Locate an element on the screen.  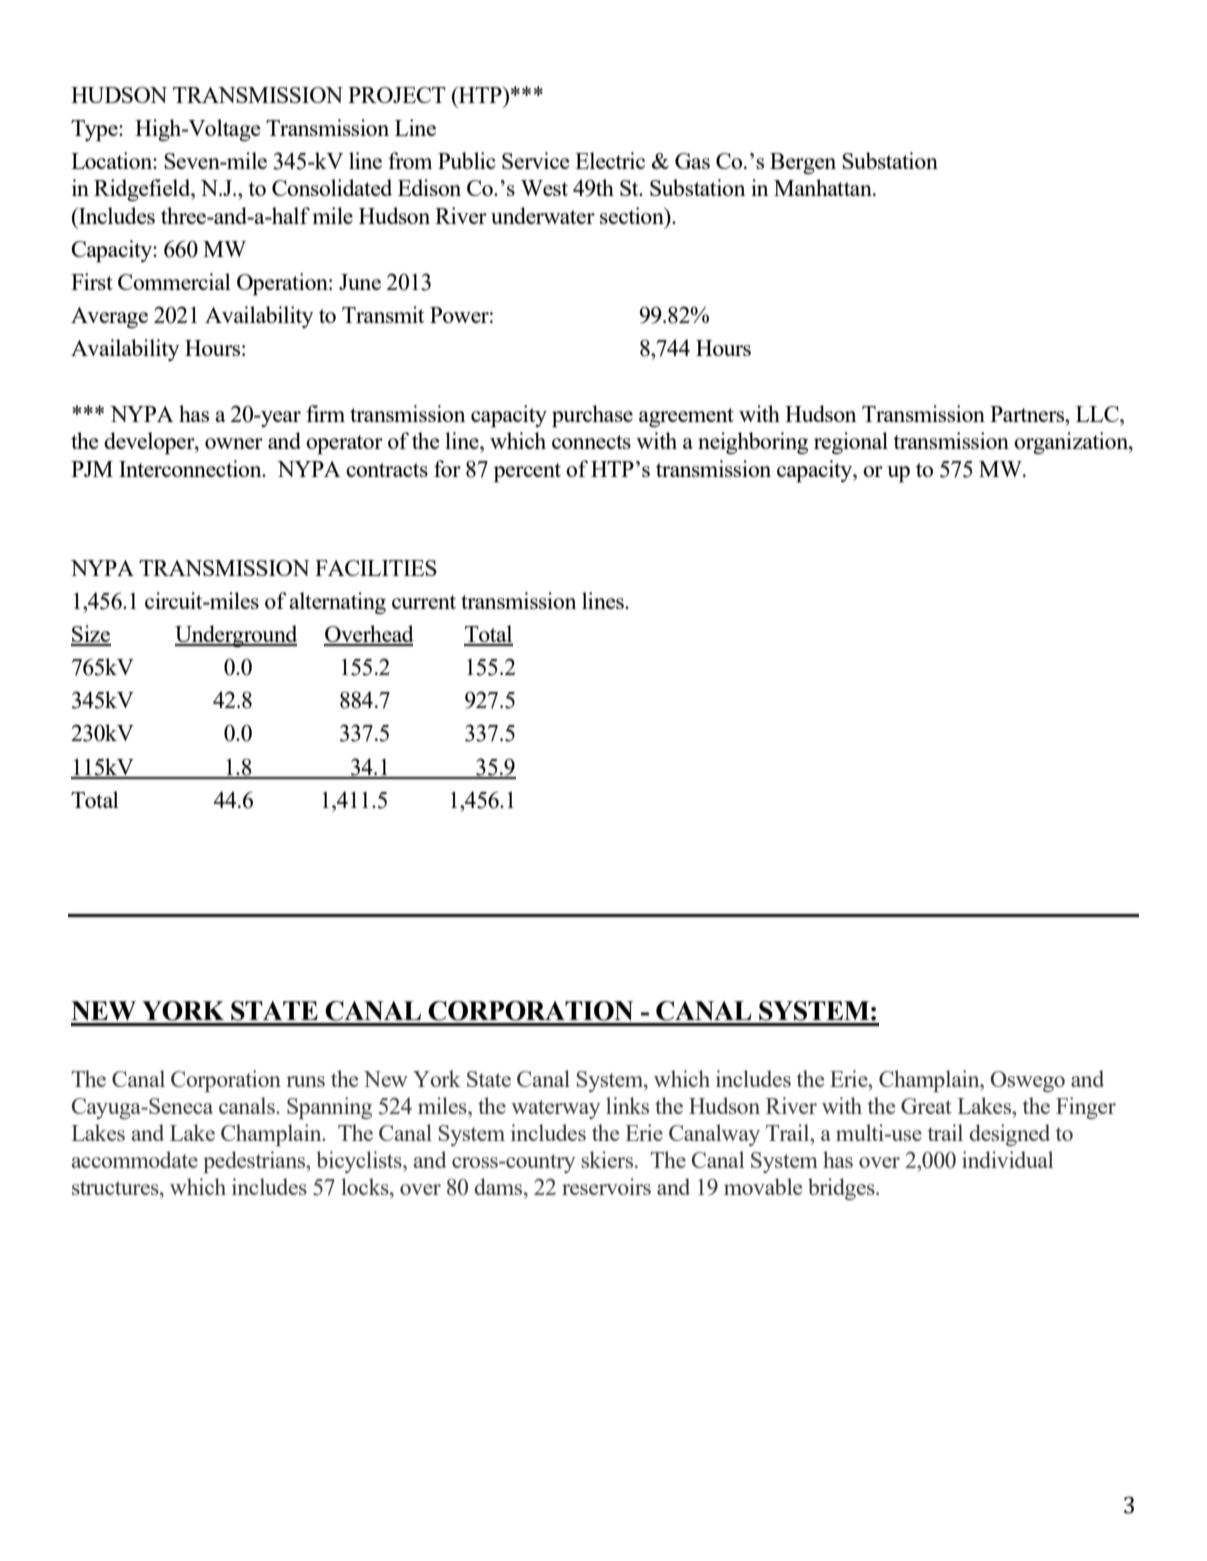
Interconnection is located at coordinates (191, 468).
